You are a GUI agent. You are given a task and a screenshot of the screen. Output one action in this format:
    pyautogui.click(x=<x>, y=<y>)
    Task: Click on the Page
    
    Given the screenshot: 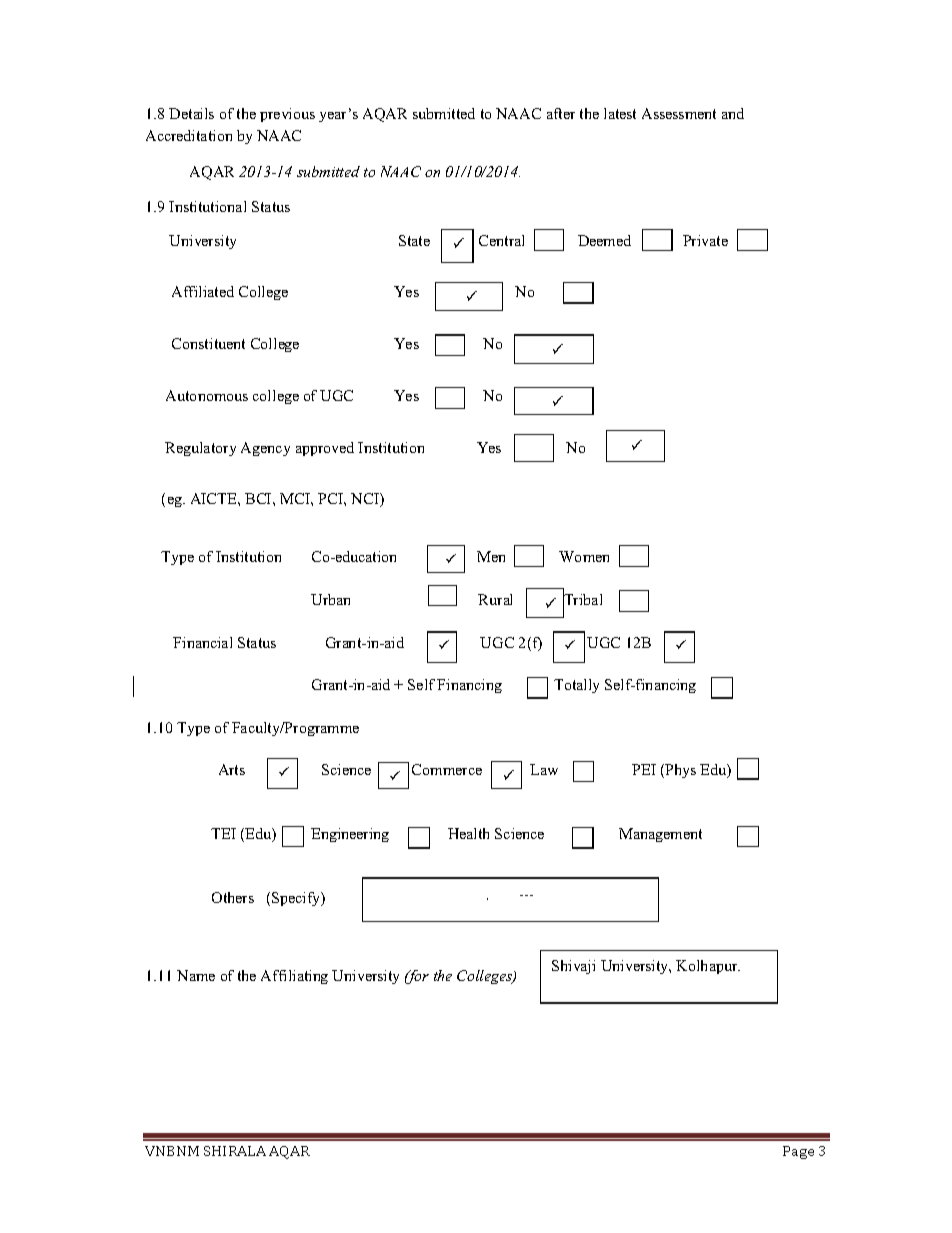 What is the action you would take?
    pyautogui.click(x=798, y=1152)
